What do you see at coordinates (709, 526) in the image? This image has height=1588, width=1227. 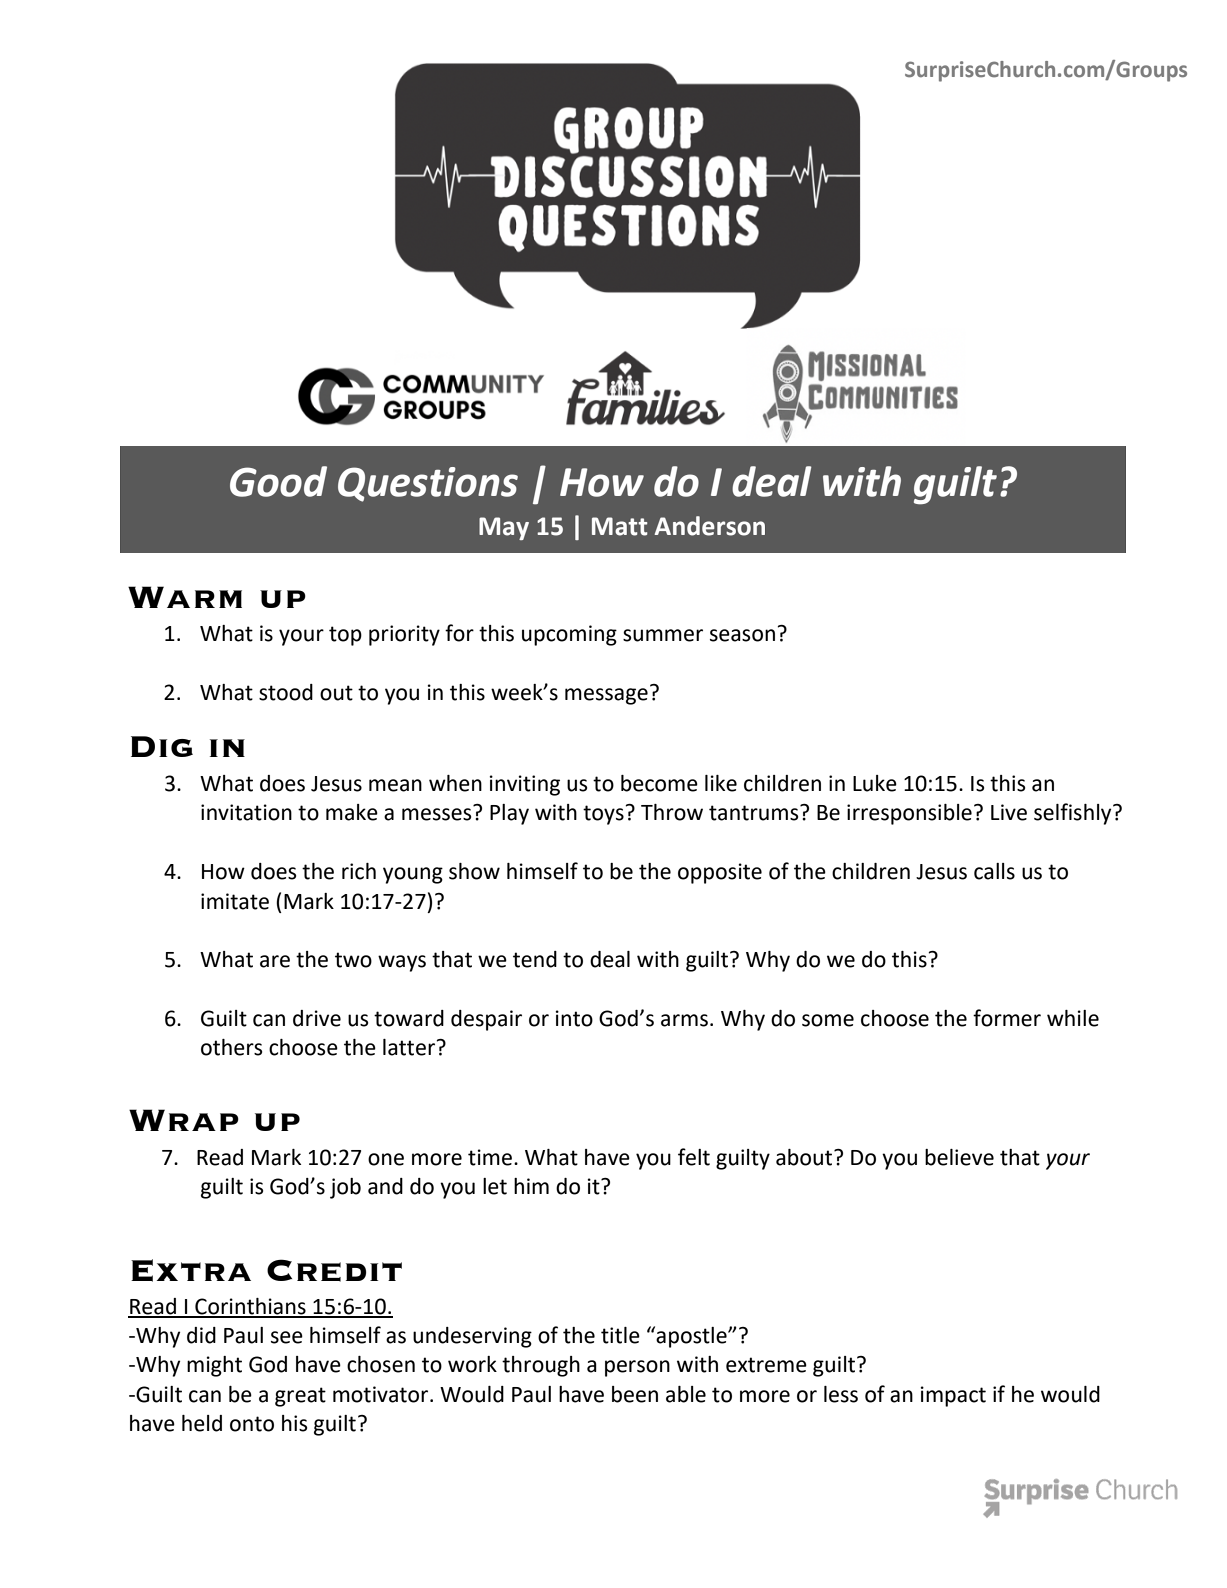 I see `Anderson` at bounding box center [709, 526].
